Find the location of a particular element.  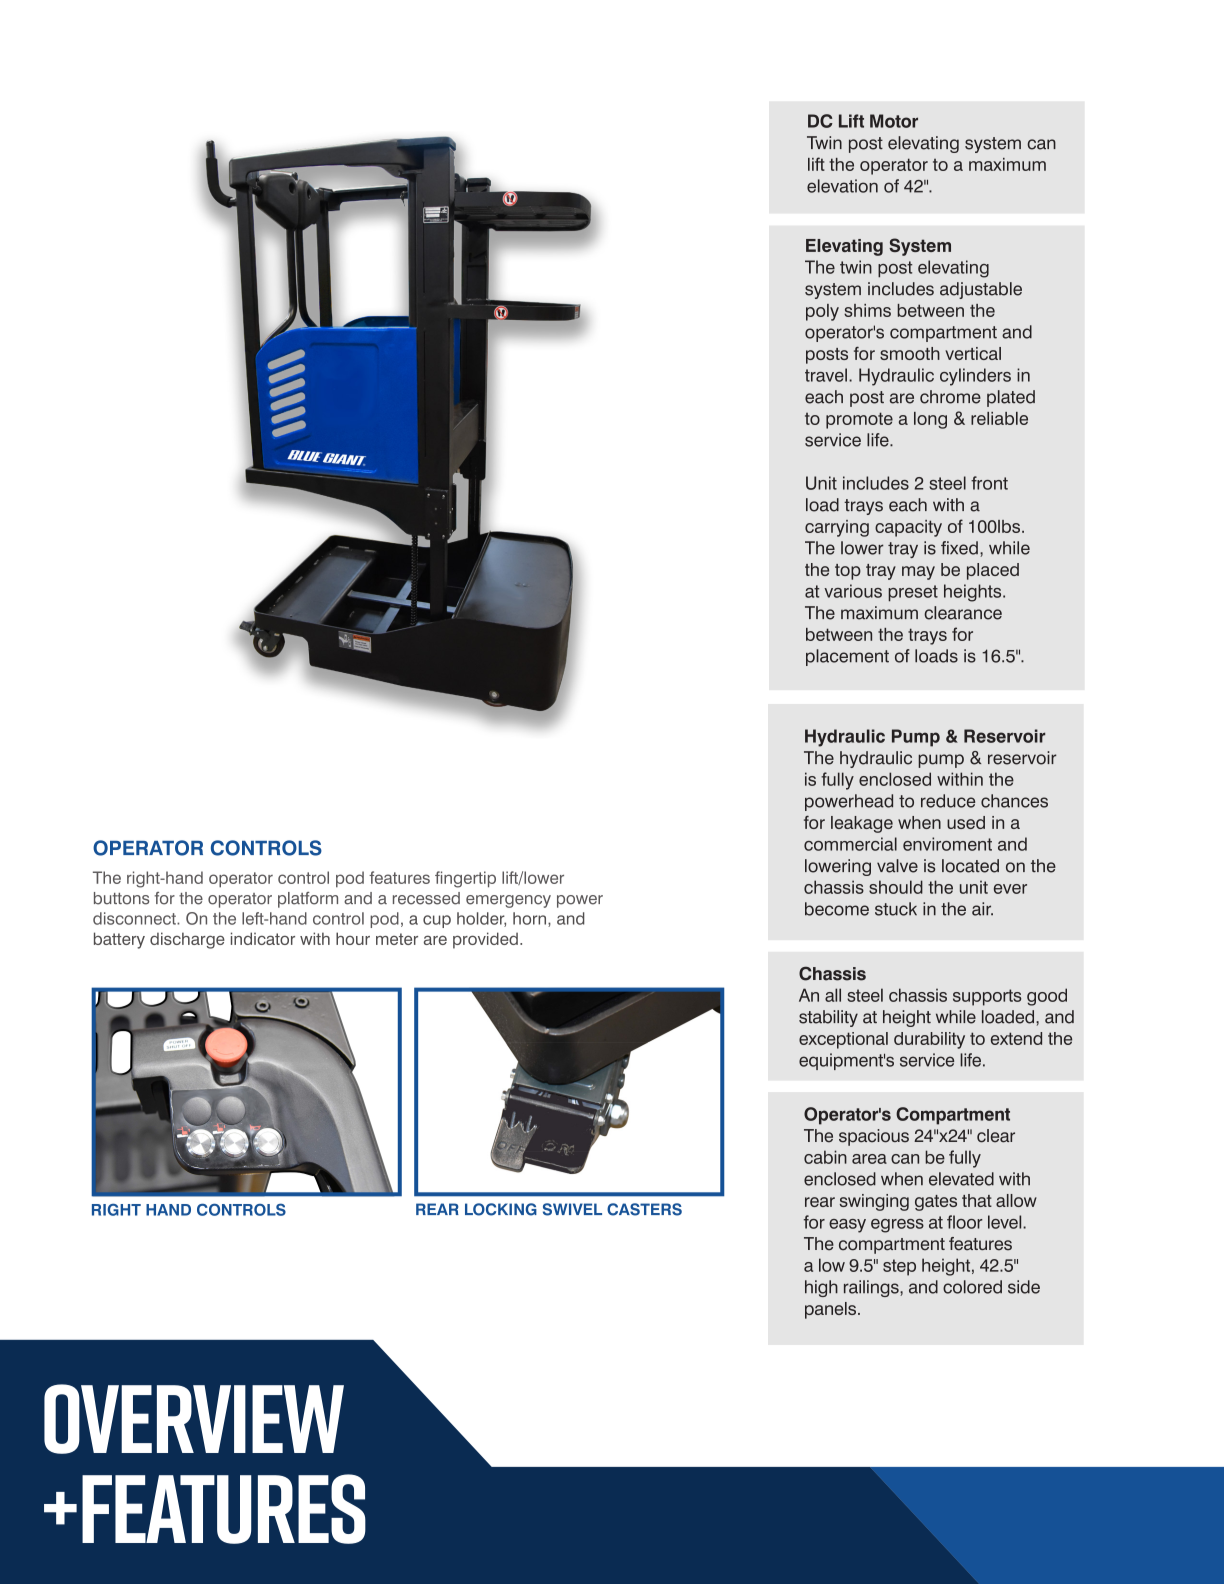

fingertip is located at coordinates (465, 879).
